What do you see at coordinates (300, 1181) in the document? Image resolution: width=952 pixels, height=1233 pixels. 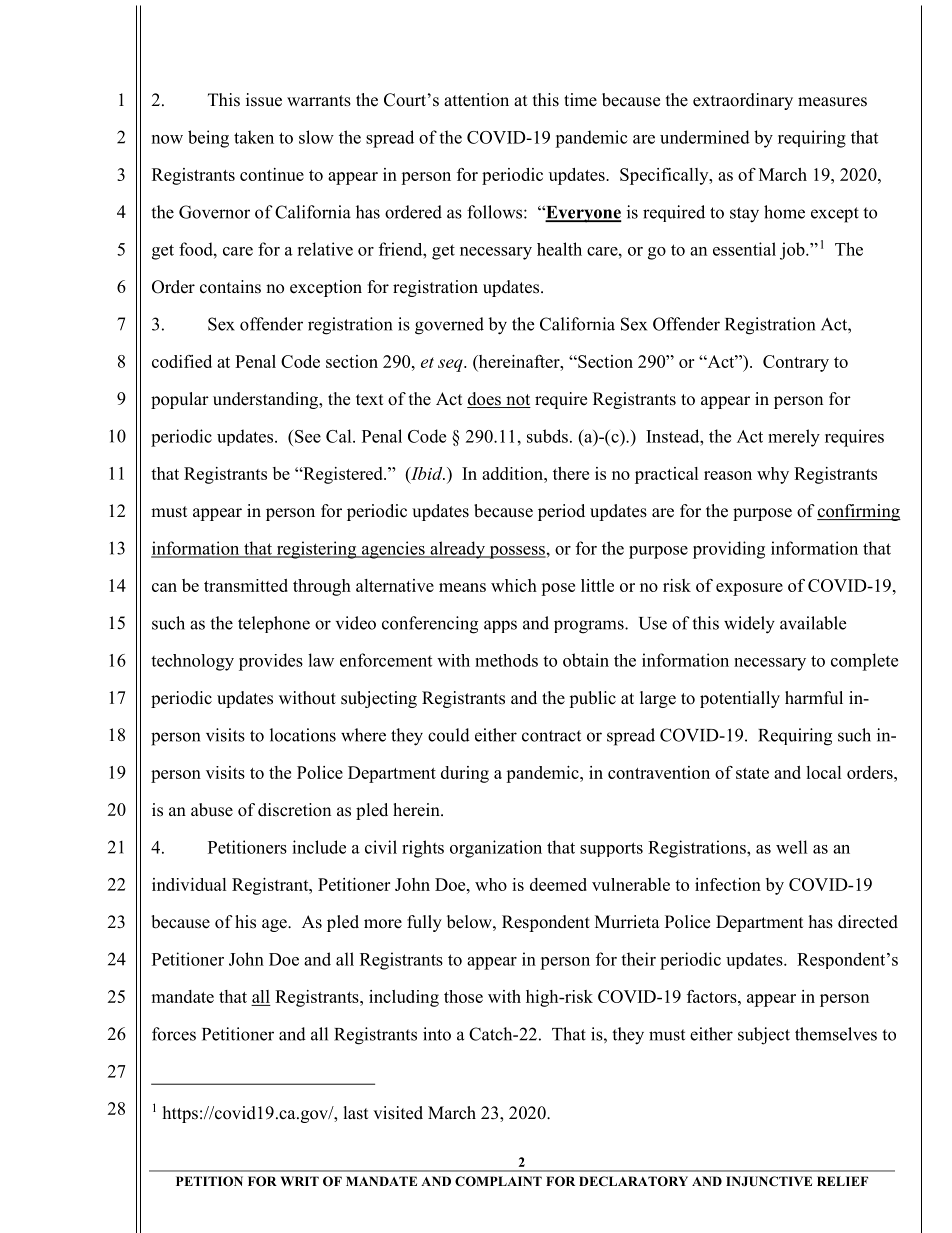 I see `WRIT` at bounding box center [300, 1181].
